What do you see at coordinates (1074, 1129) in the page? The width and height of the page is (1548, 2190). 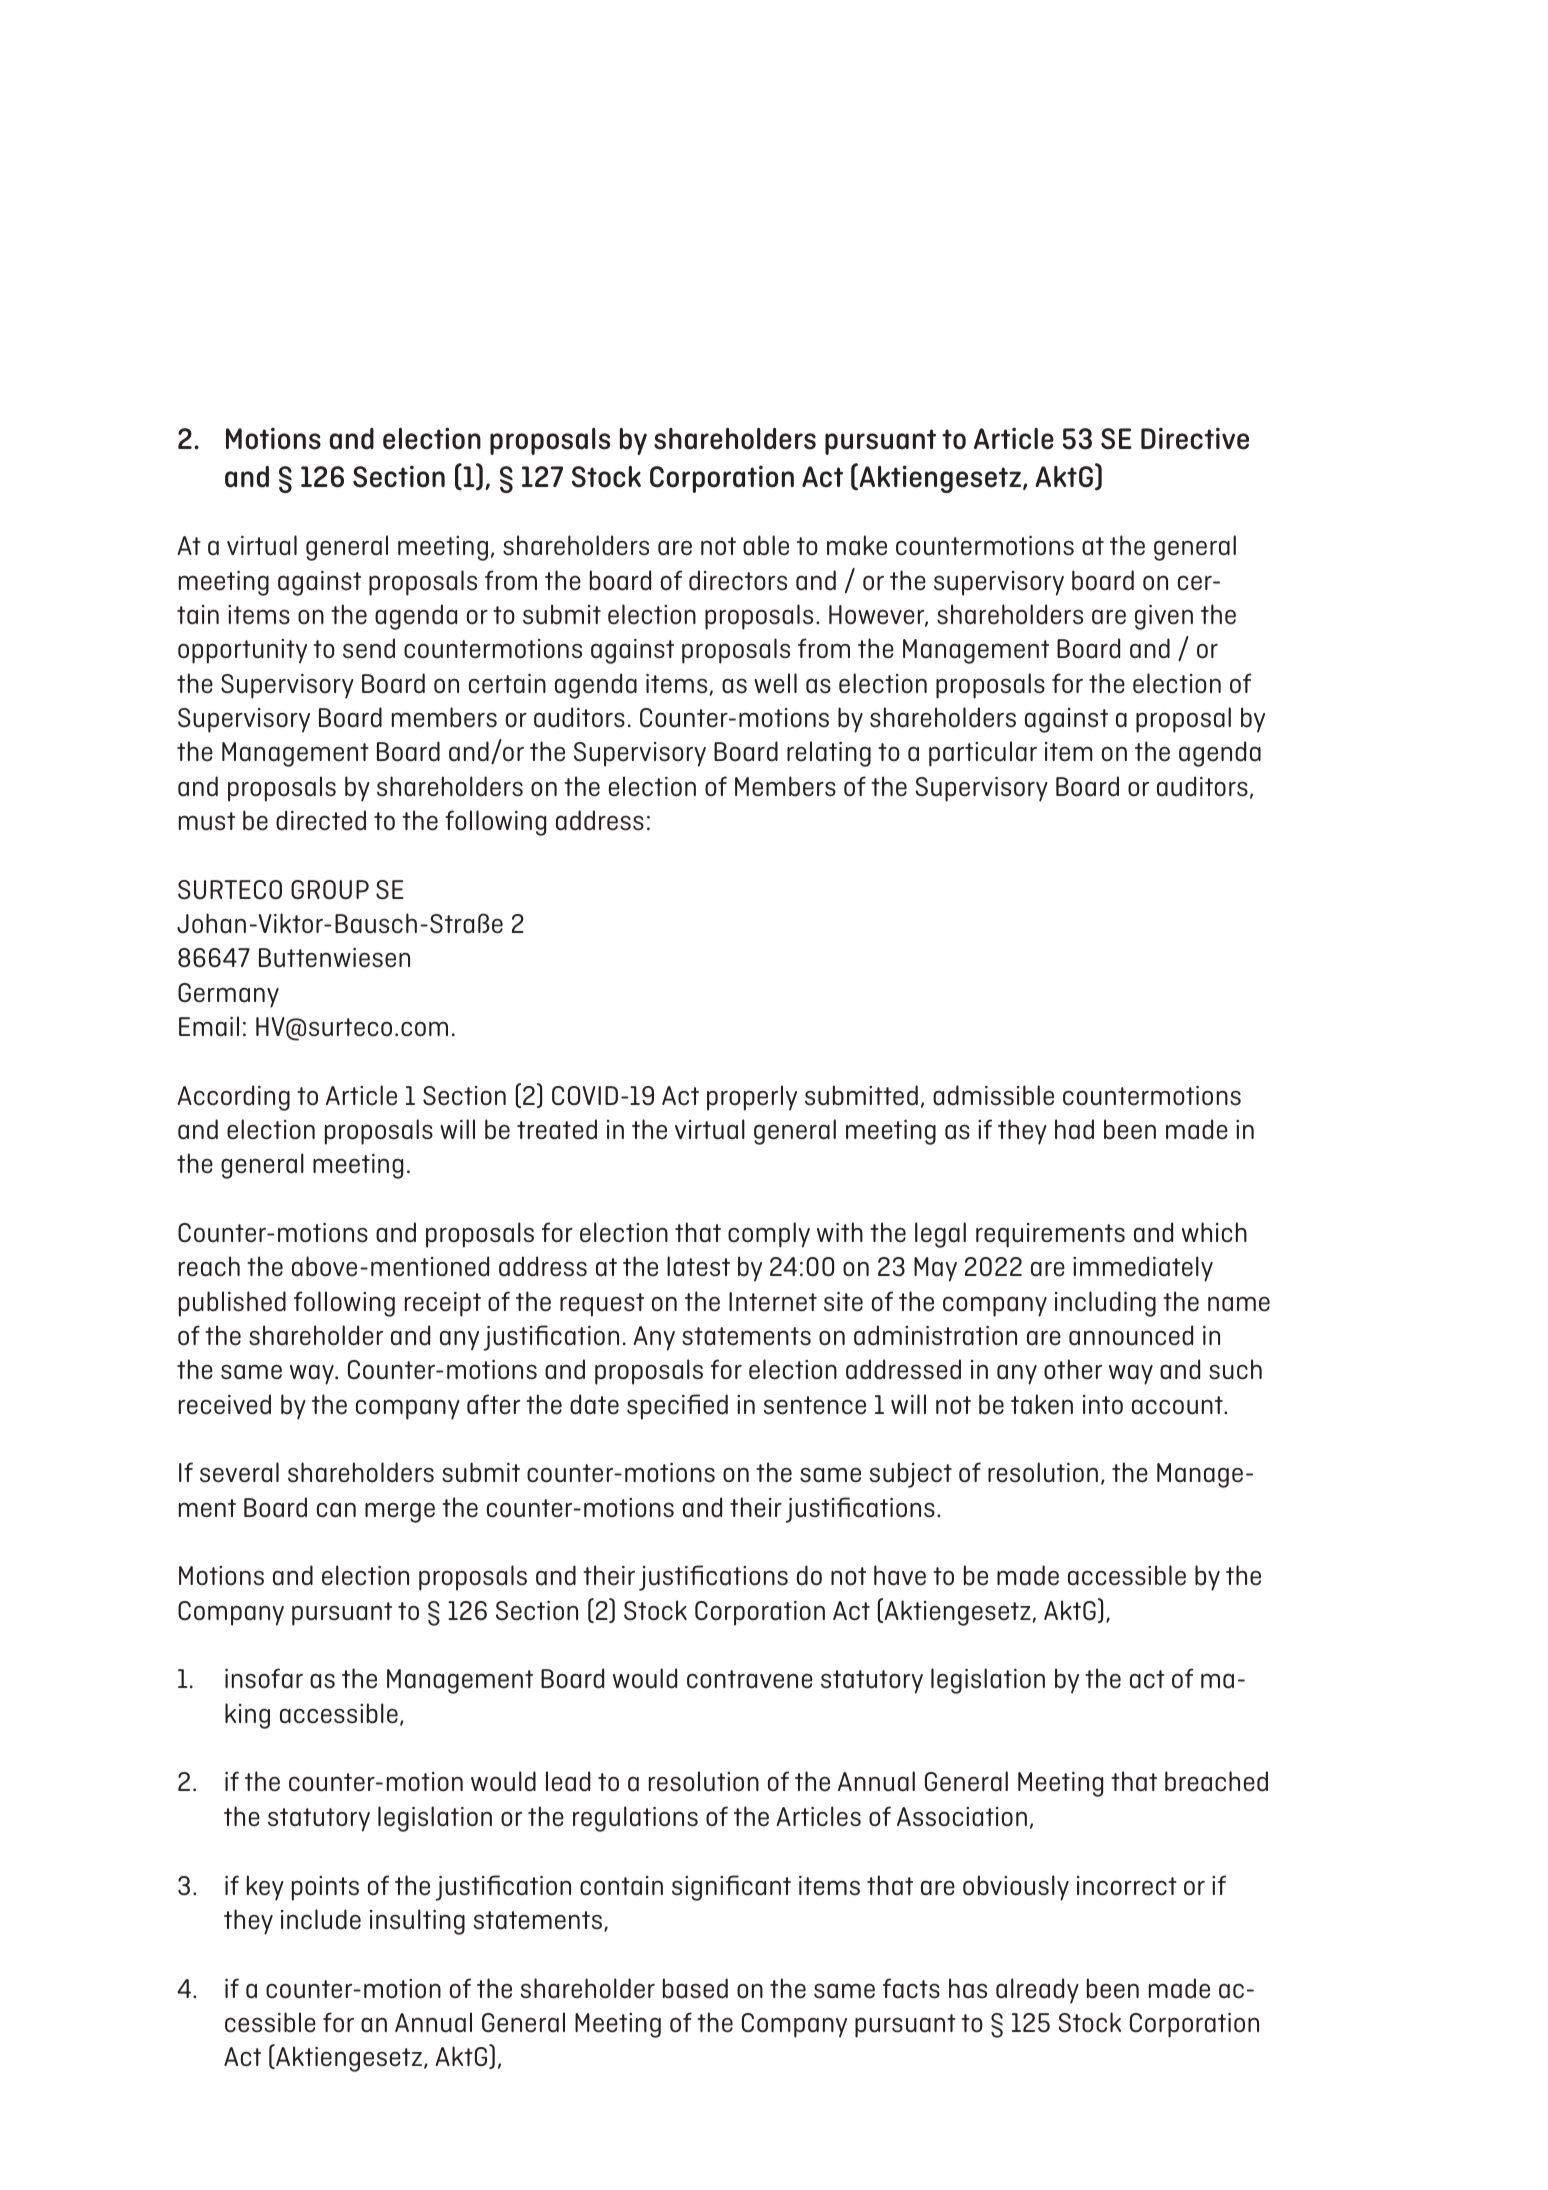 I see `had` at bounding box center [1074, 1129].
